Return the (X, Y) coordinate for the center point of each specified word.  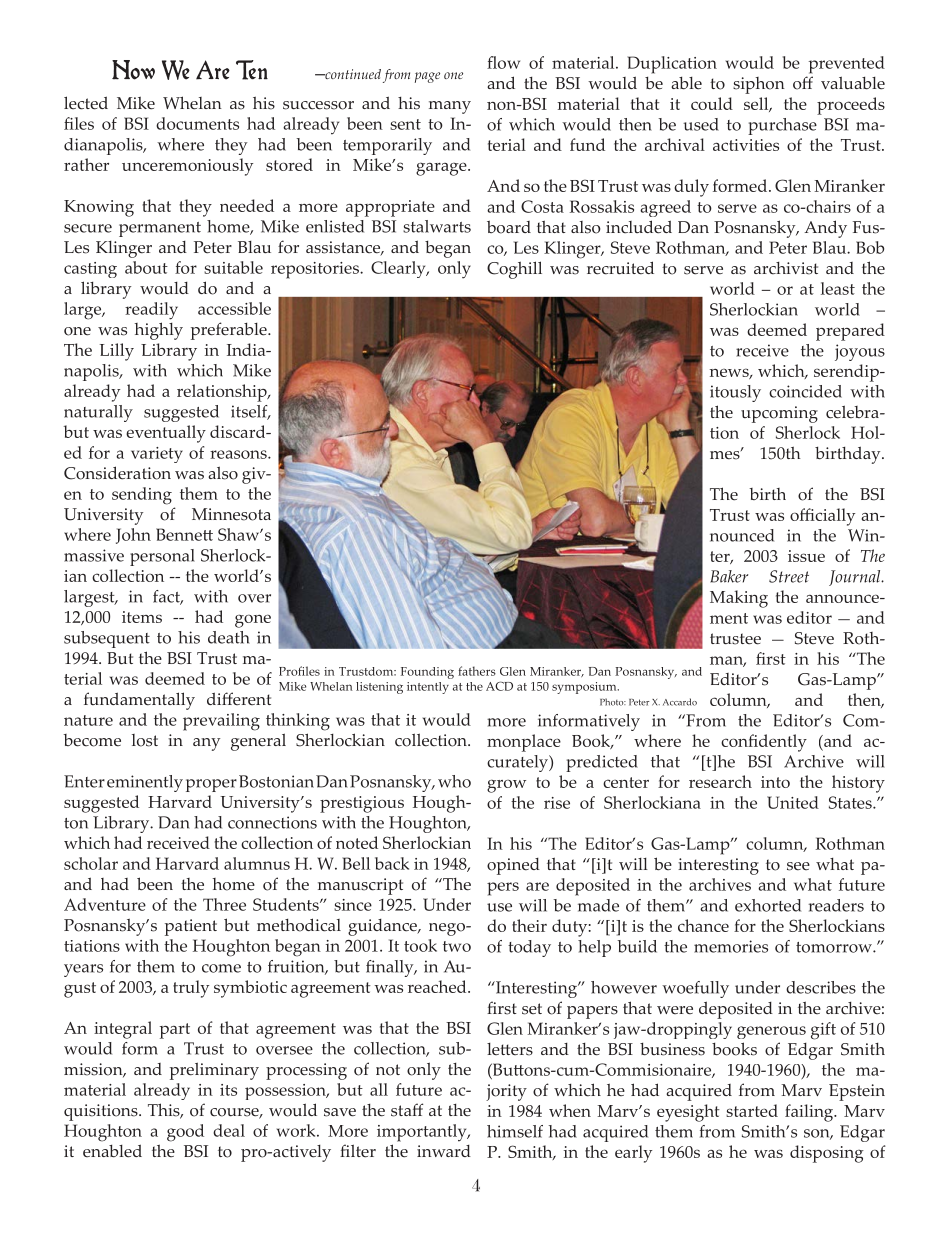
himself (515, 1131)
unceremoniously (187, 167)
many (450, 107)
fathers (477, 671)
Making (739, 599)
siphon (759, 85)
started (752, 1110)
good (185, 1133)
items (142, 617)
